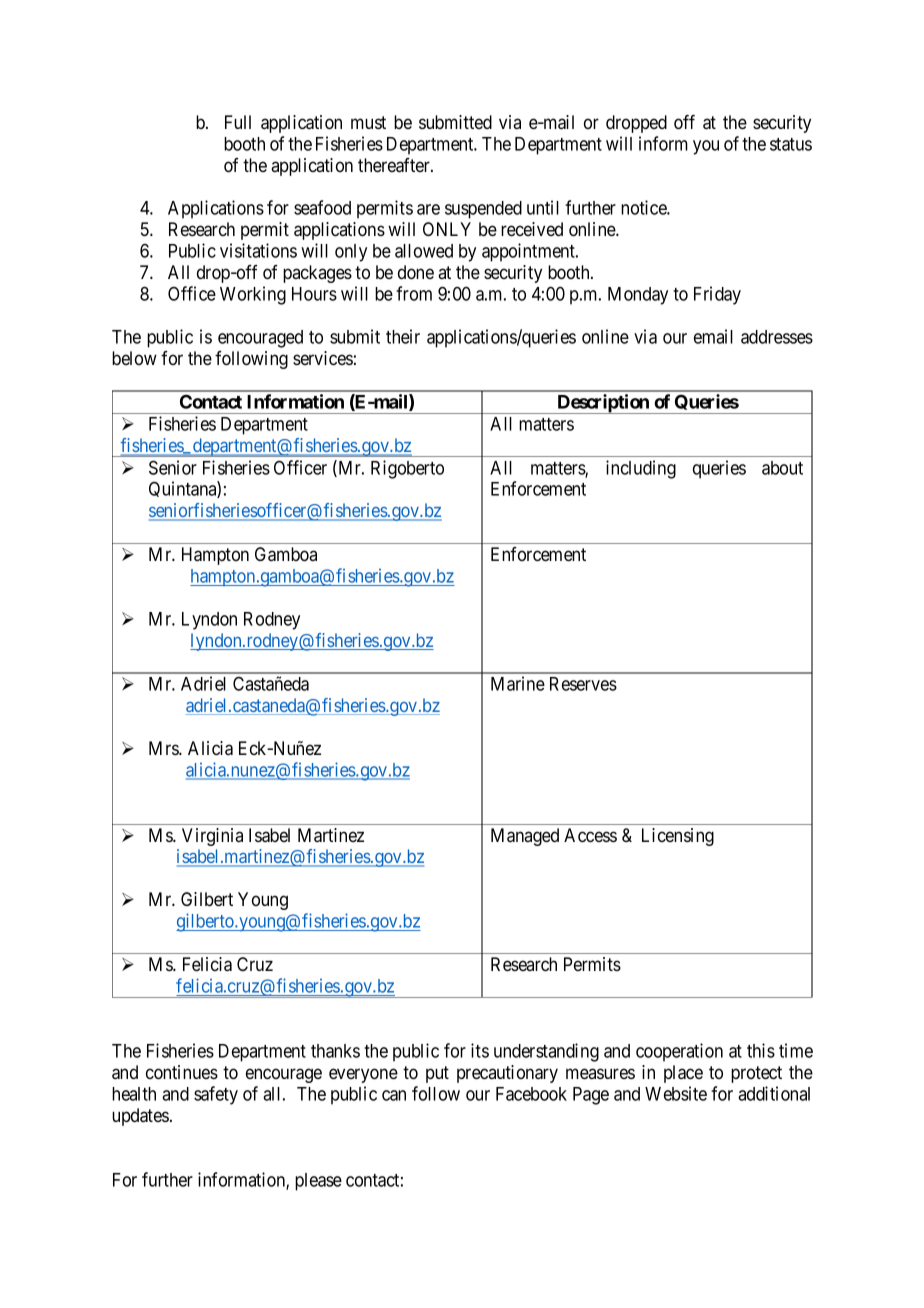  What do you see at coordinates (525, 837) in the screenshot?
I see `Managed` at bounding box center [525, 837].
